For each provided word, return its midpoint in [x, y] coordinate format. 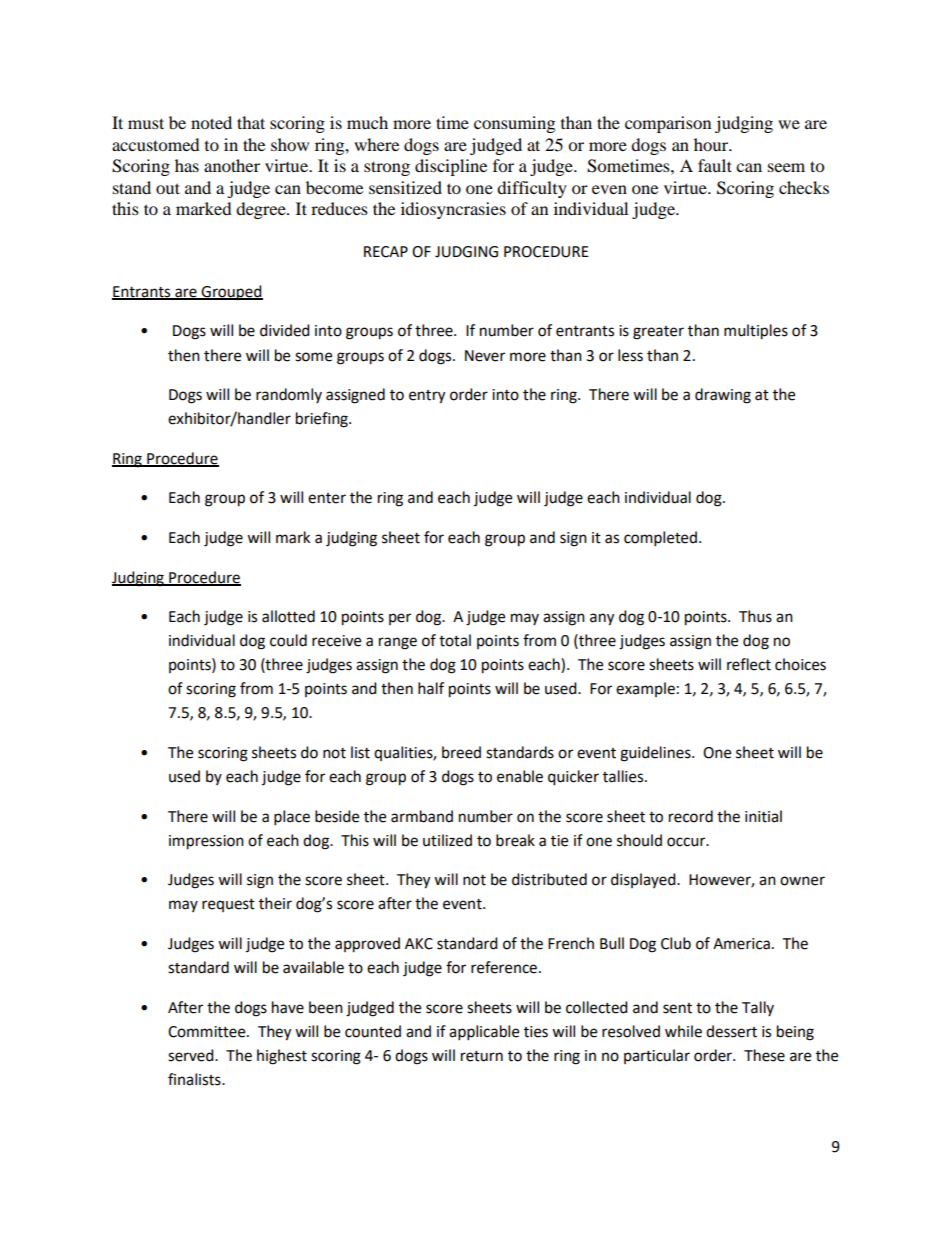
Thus [755, 616]
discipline [451, 167]
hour [712, 144]
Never [485, 356]
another [232, 165]
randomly [289, 395]
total [455, 640]
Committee [208, 1032]
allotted [288, 616]
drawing [723, 396]
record [691, 816]
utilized [447, 840]
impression [206, 842]
